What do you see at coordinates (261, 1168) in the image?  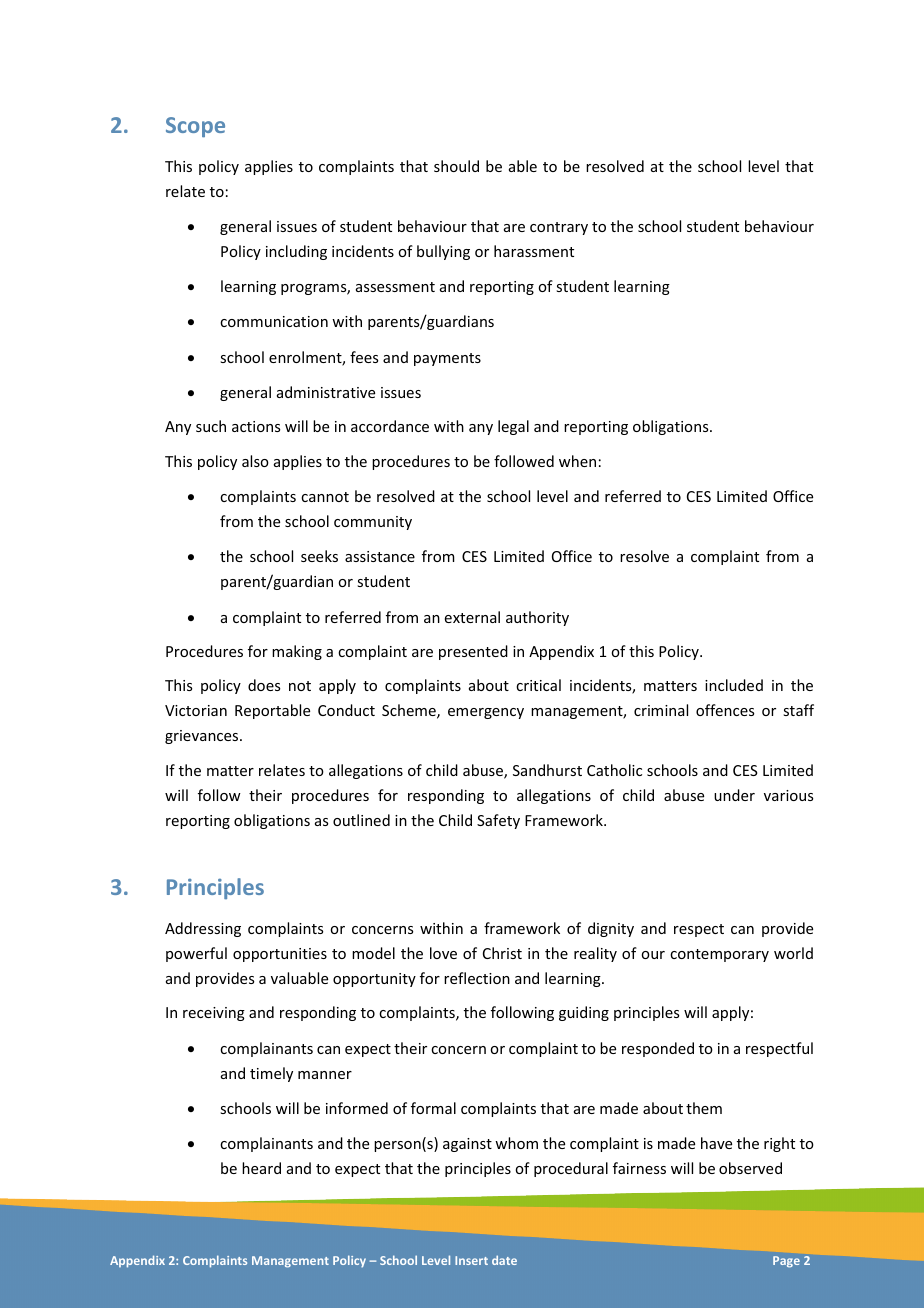 I see `heard` at bounding box center [261, 1168].
